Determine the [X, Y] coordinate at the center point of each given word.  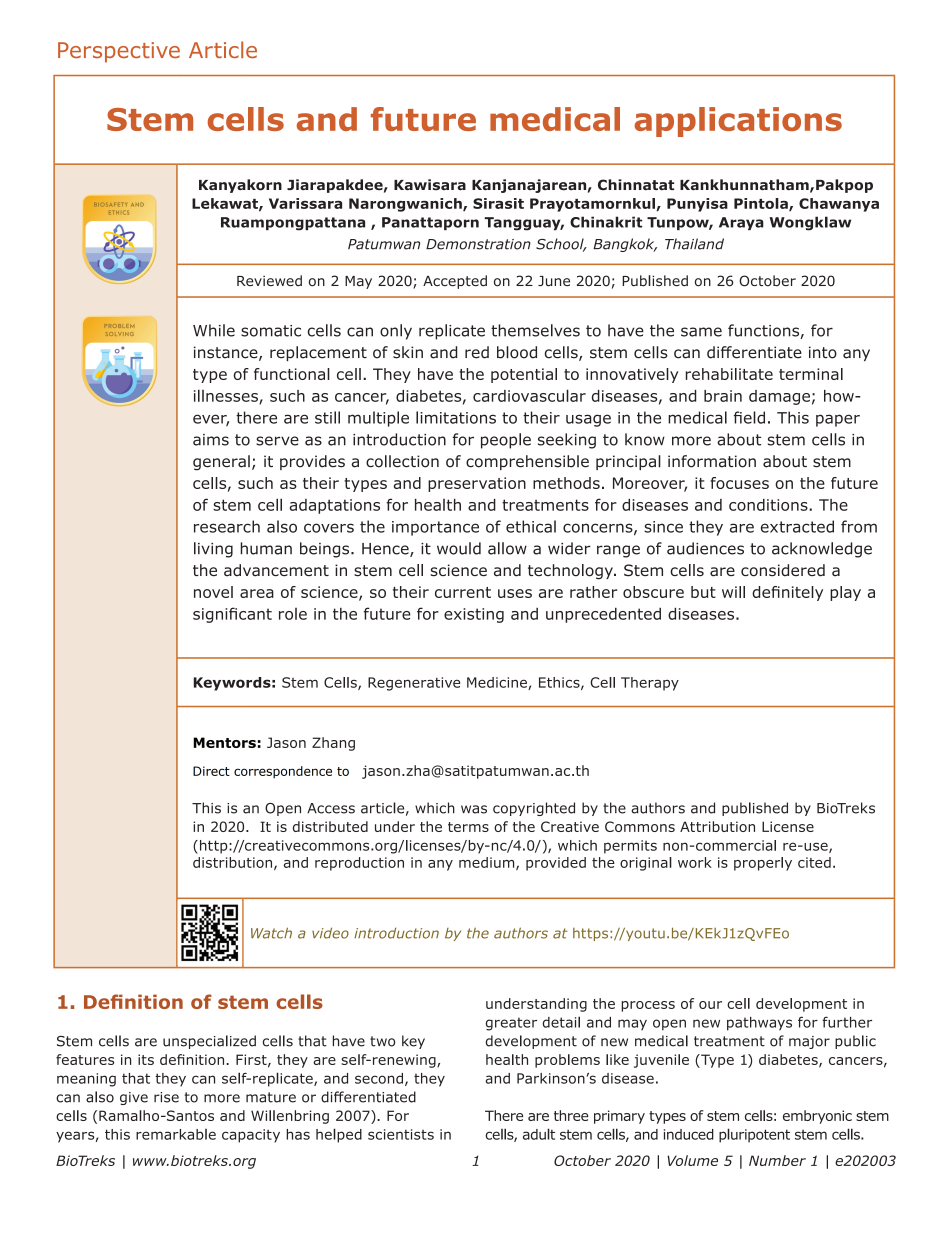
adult [539, 1134]
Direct [211, 771]
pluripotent [754, 1135]
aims [211, 440]
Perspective [119, 52]
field [749, 417]
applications [738, 122]
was [474, 809]
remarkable [176, 1134]
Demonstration [478, 244]
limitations [456, 417]
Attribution [717, 826]
